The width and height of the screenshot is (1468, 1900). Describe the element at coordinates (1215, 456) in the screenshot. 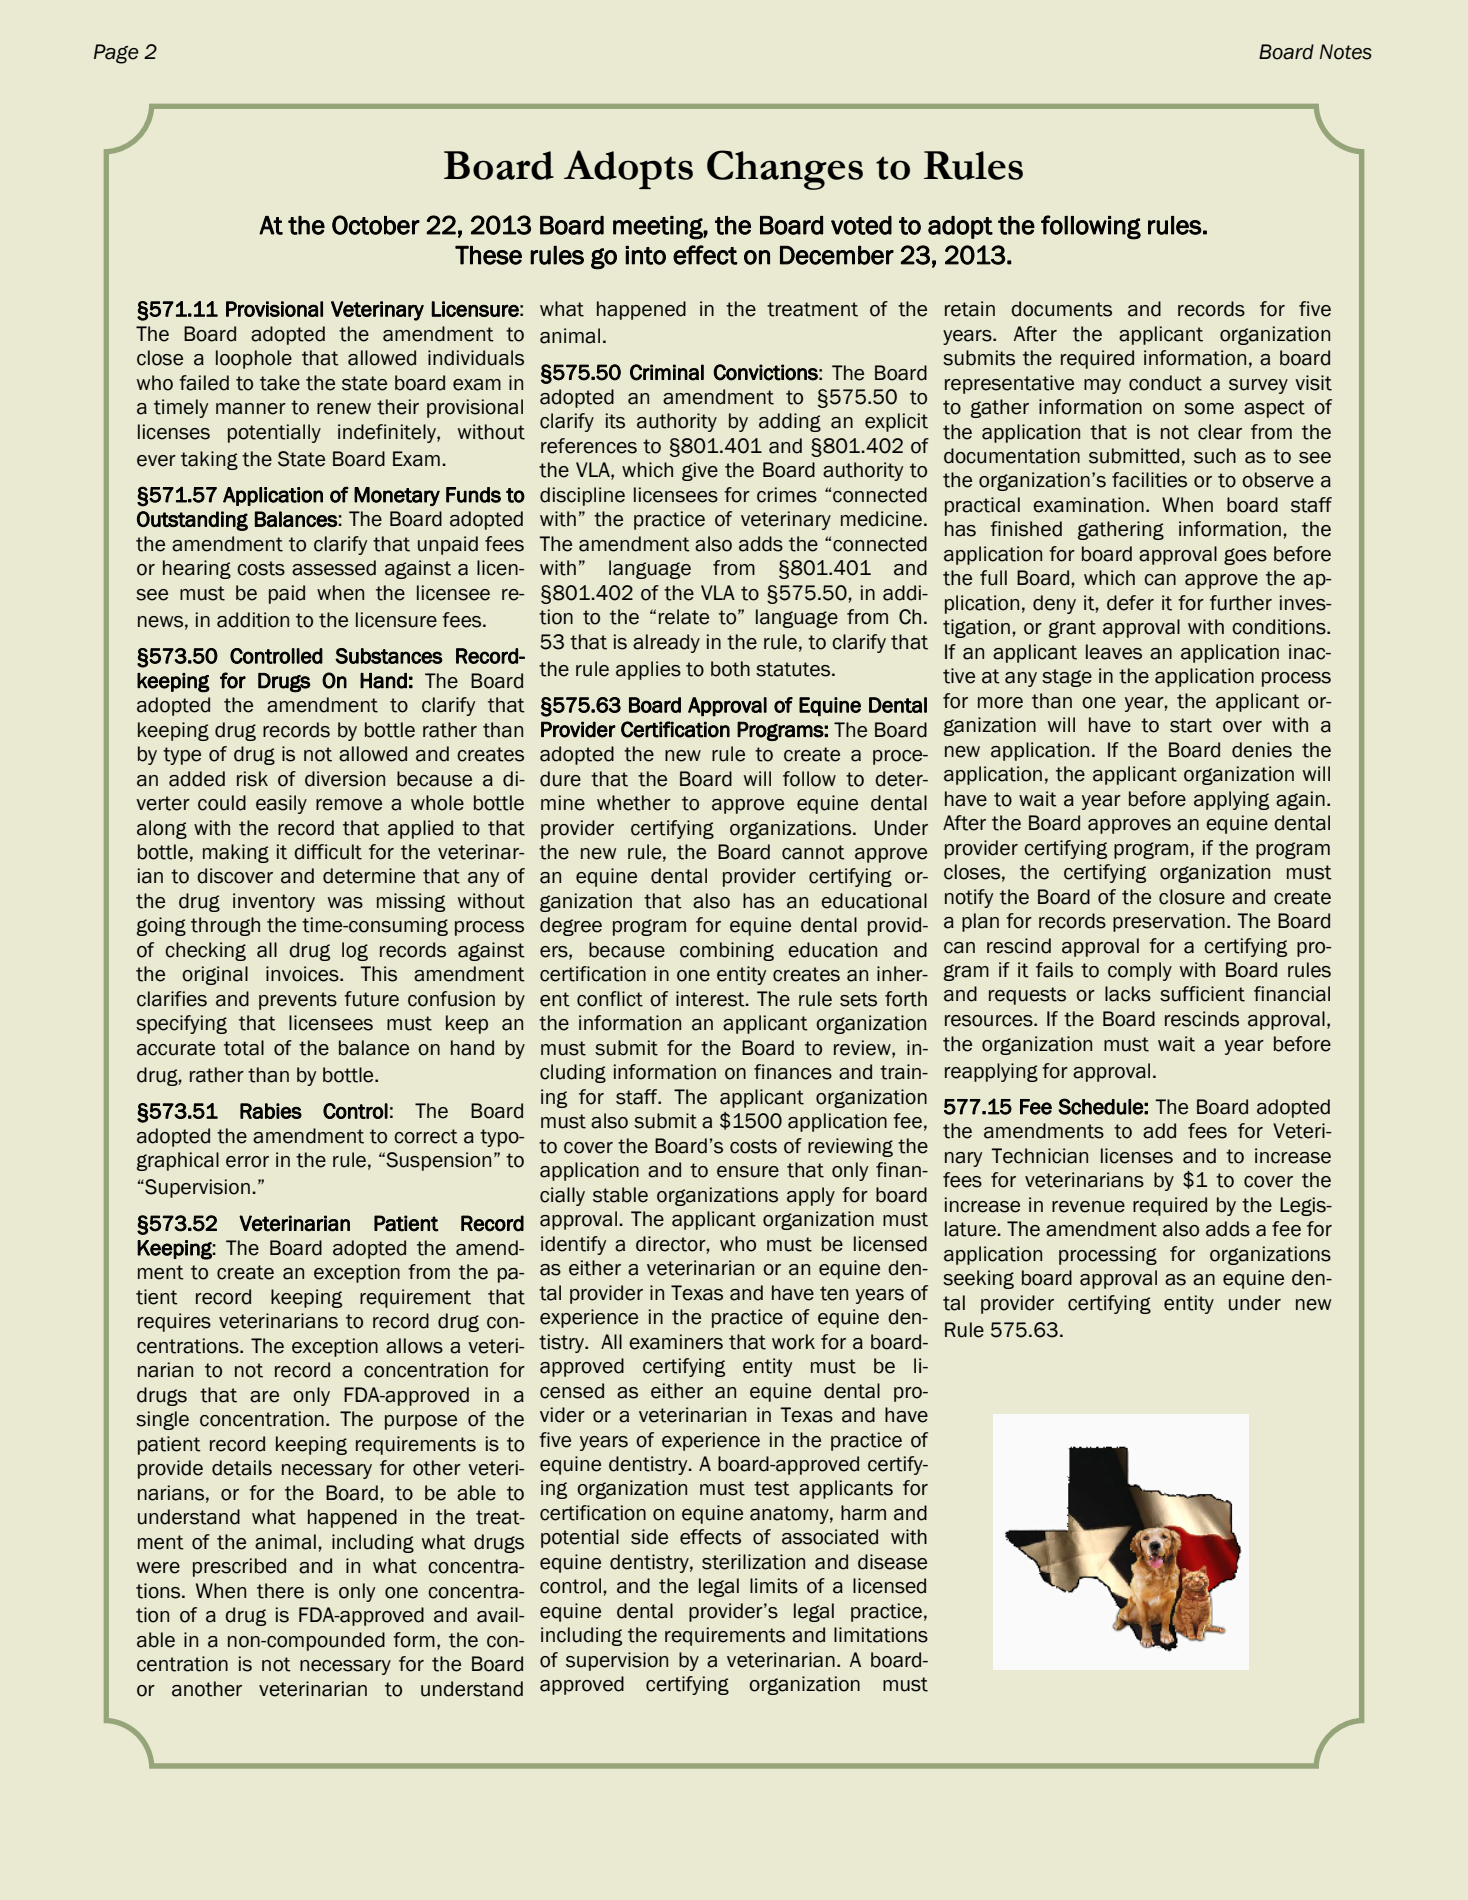

I see `such` at that location.
